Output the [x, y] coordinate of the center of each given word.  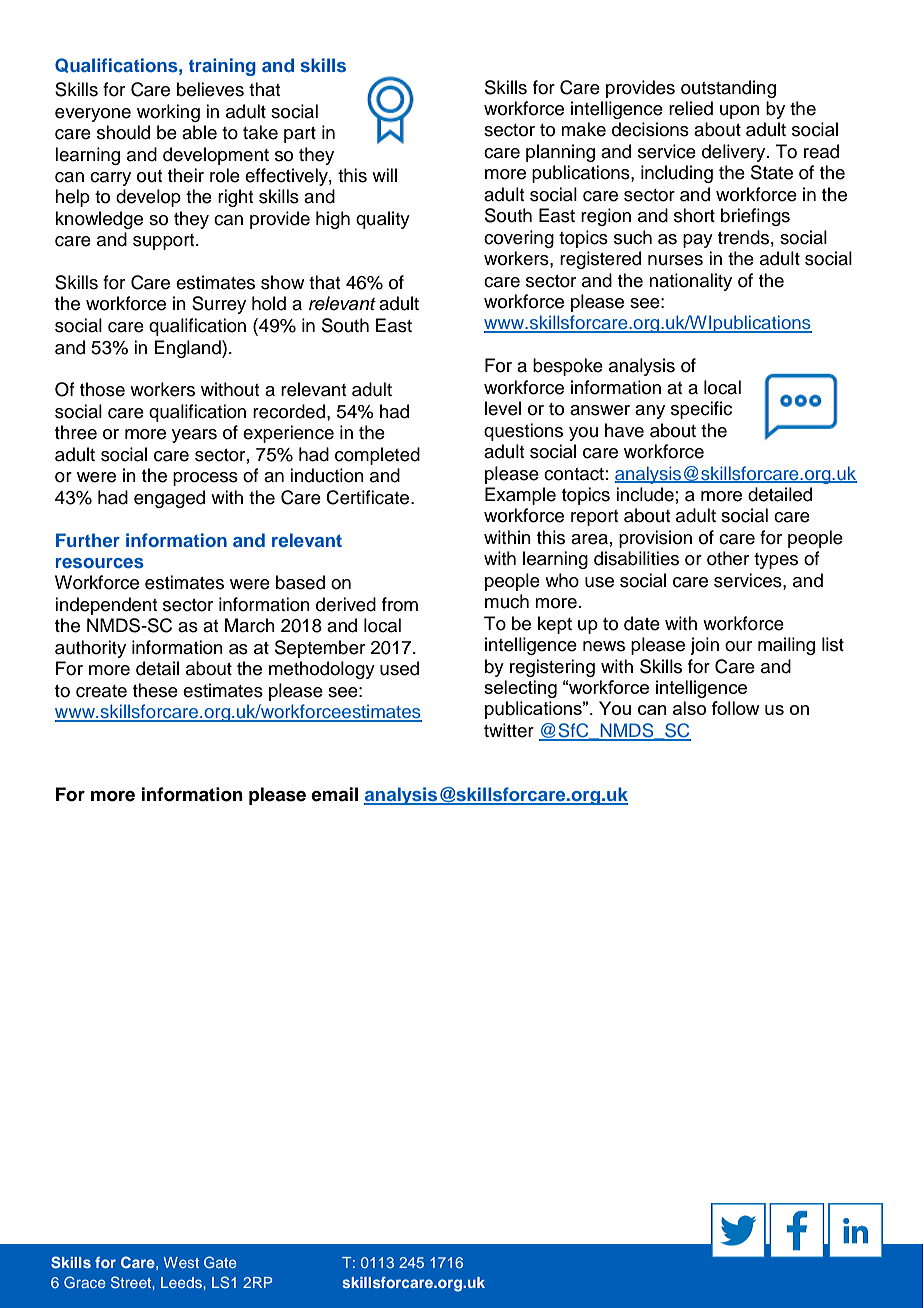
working [168, 113]
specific [701, 410]
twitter [509, 730]
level [503, 408]
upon [740, 112]
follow [735, 708]
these [155, 690]
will [384, 175]
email [334, 794]
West [181, 1262]
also [689, 708]
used [399, 668]
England [188, 349]
